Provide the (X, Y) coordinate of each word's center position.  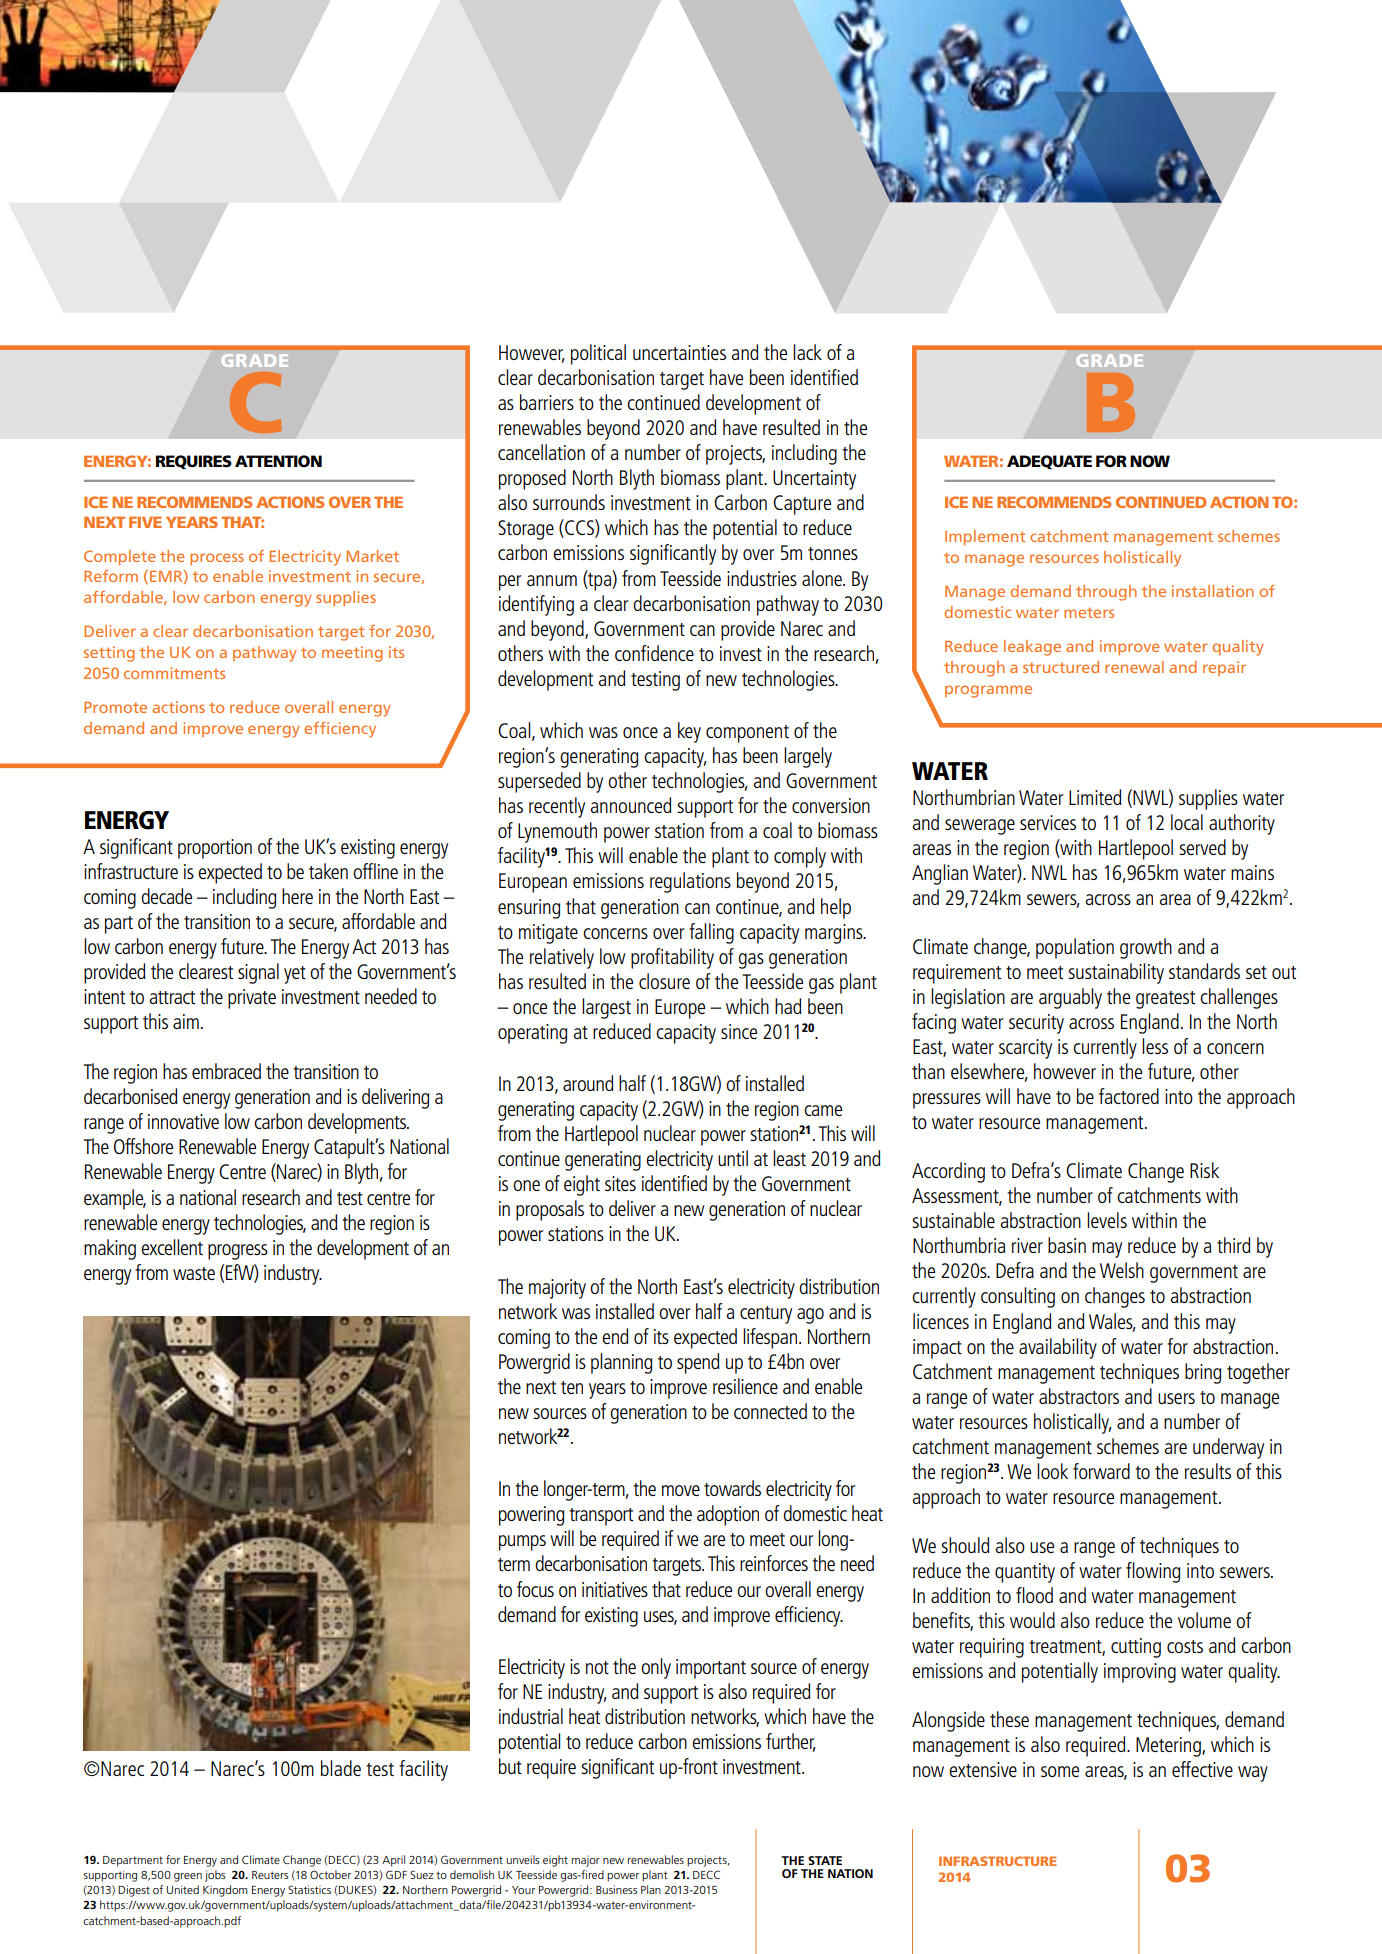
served (1202, 847)
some (1060, 1771)
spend (698, 1363)
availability (1058, 1348)
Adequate (1049, 462)
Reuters (270, 1875)
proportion (215, 849)
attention (278, 461)
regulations (690, 882)
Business (617, 1889)
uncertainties (679, 352)
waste (194, 1273)
